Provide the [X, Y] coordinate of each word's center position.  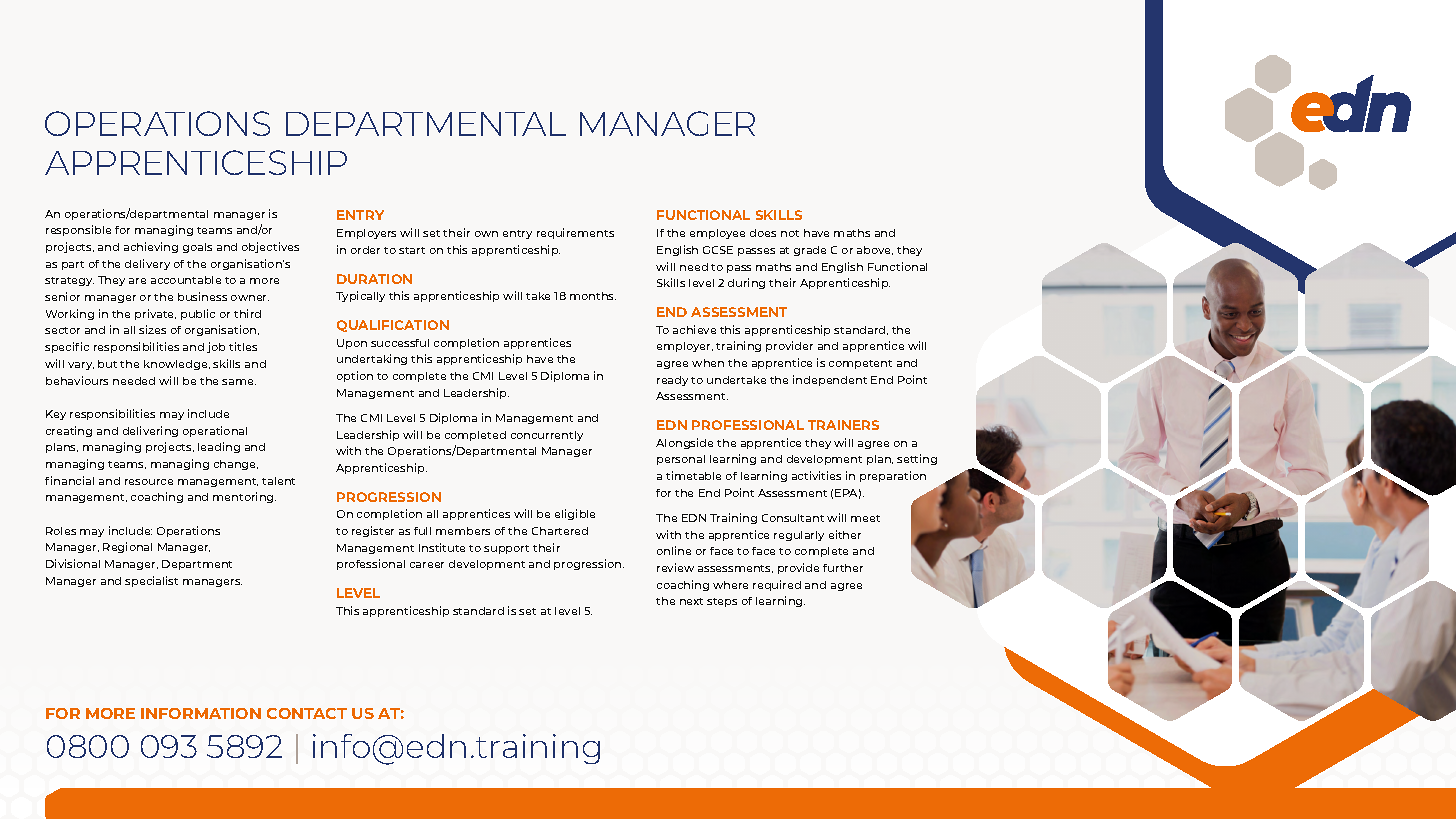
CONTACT [307, 713]
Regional [127, 547]
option [355, 376]
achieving [151, 247]
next [691, 601]
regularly [799, 536]
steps [722, 602]
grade [810, 251]
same [239, 382]
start [412, 250]
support [506, 549]
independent [830, 380]
